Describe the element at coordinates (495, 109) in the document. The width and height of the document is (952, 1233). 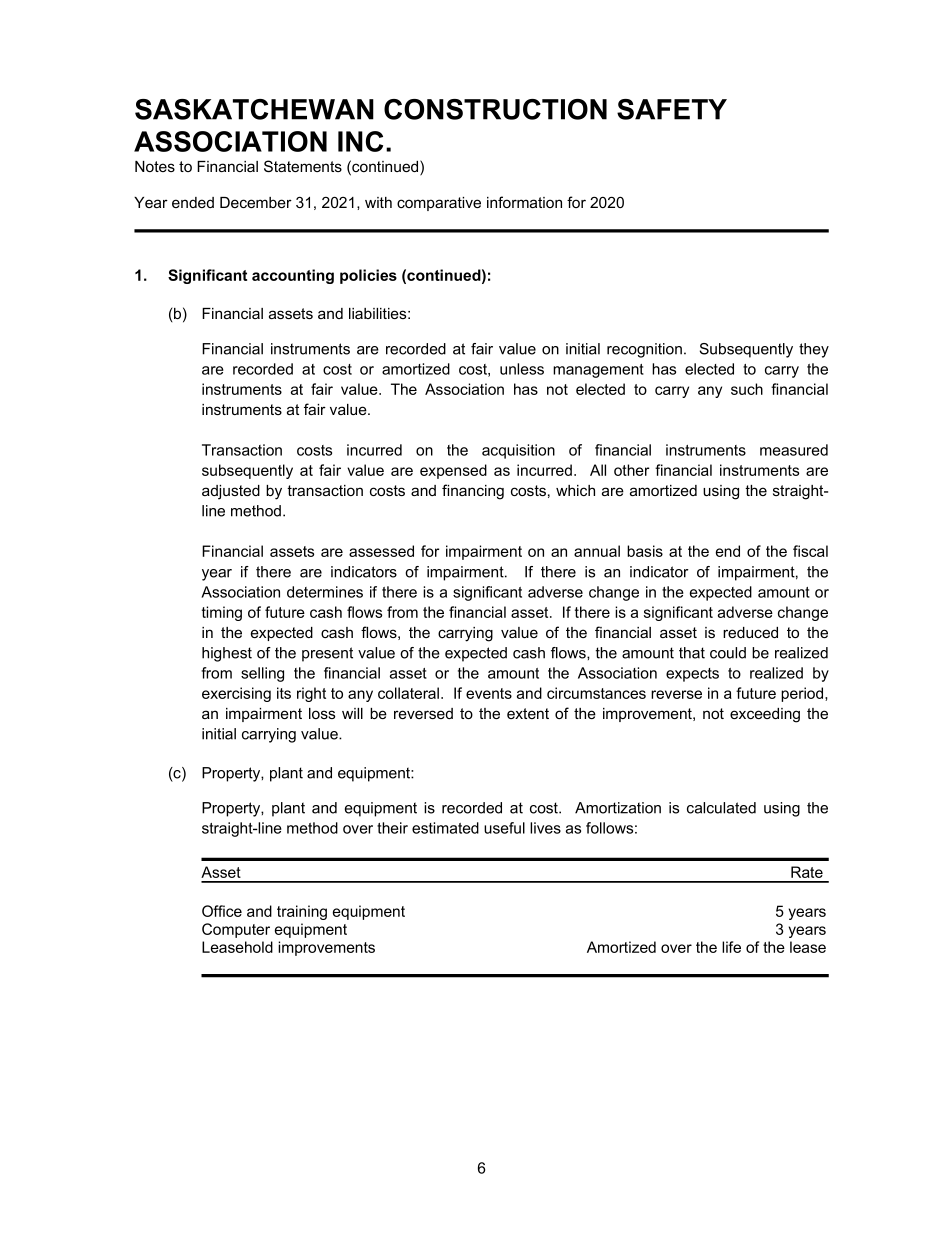
I see `CONSTRUCTION` at that location.
